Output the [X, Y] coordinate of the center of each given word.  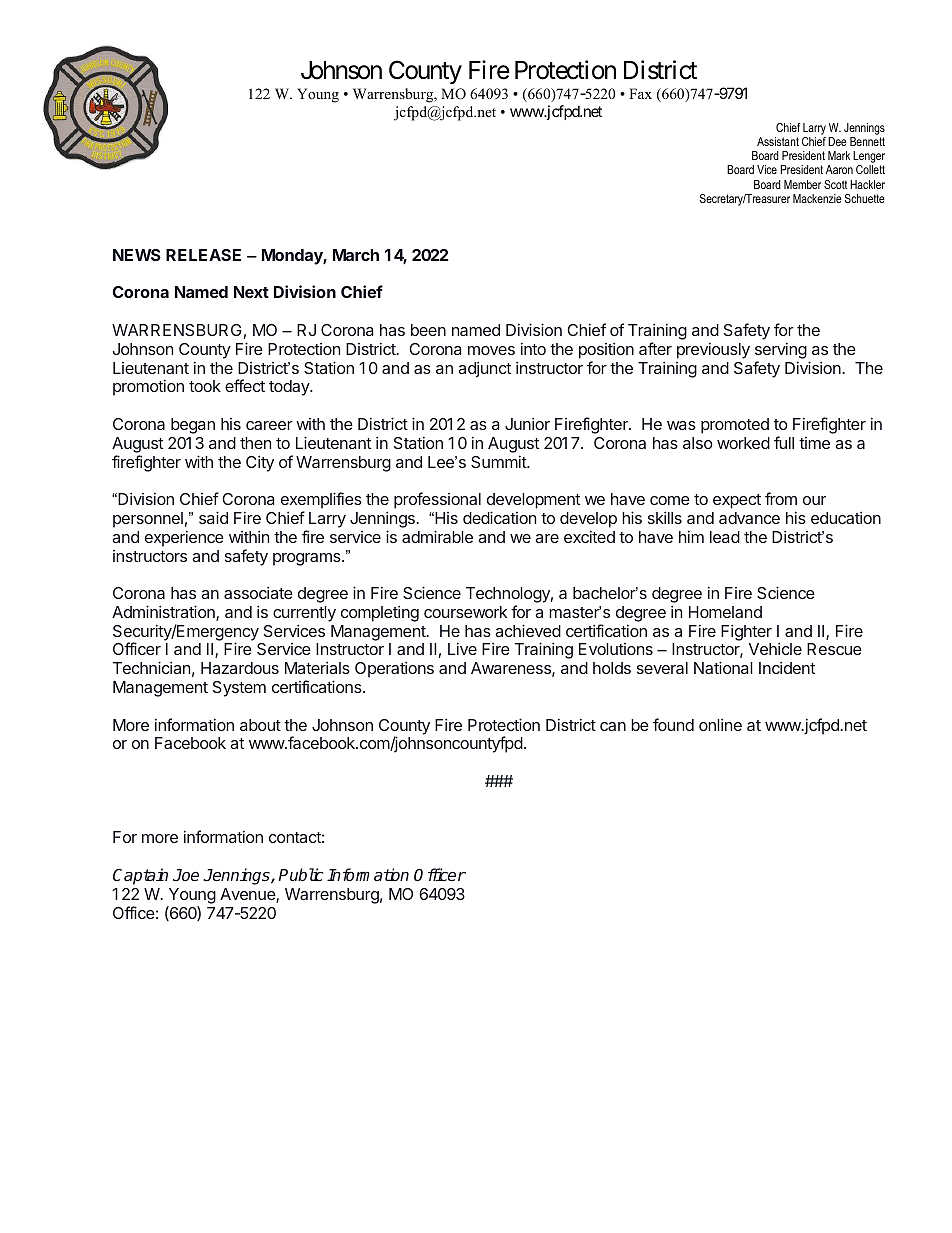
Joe [186, 875]
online [720, 724]
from [781, 498]
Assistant [778, 141]
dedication [499, 517]
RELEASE [203, 255]
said [213, 517]
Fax [640, 93]
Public [300, 874]
